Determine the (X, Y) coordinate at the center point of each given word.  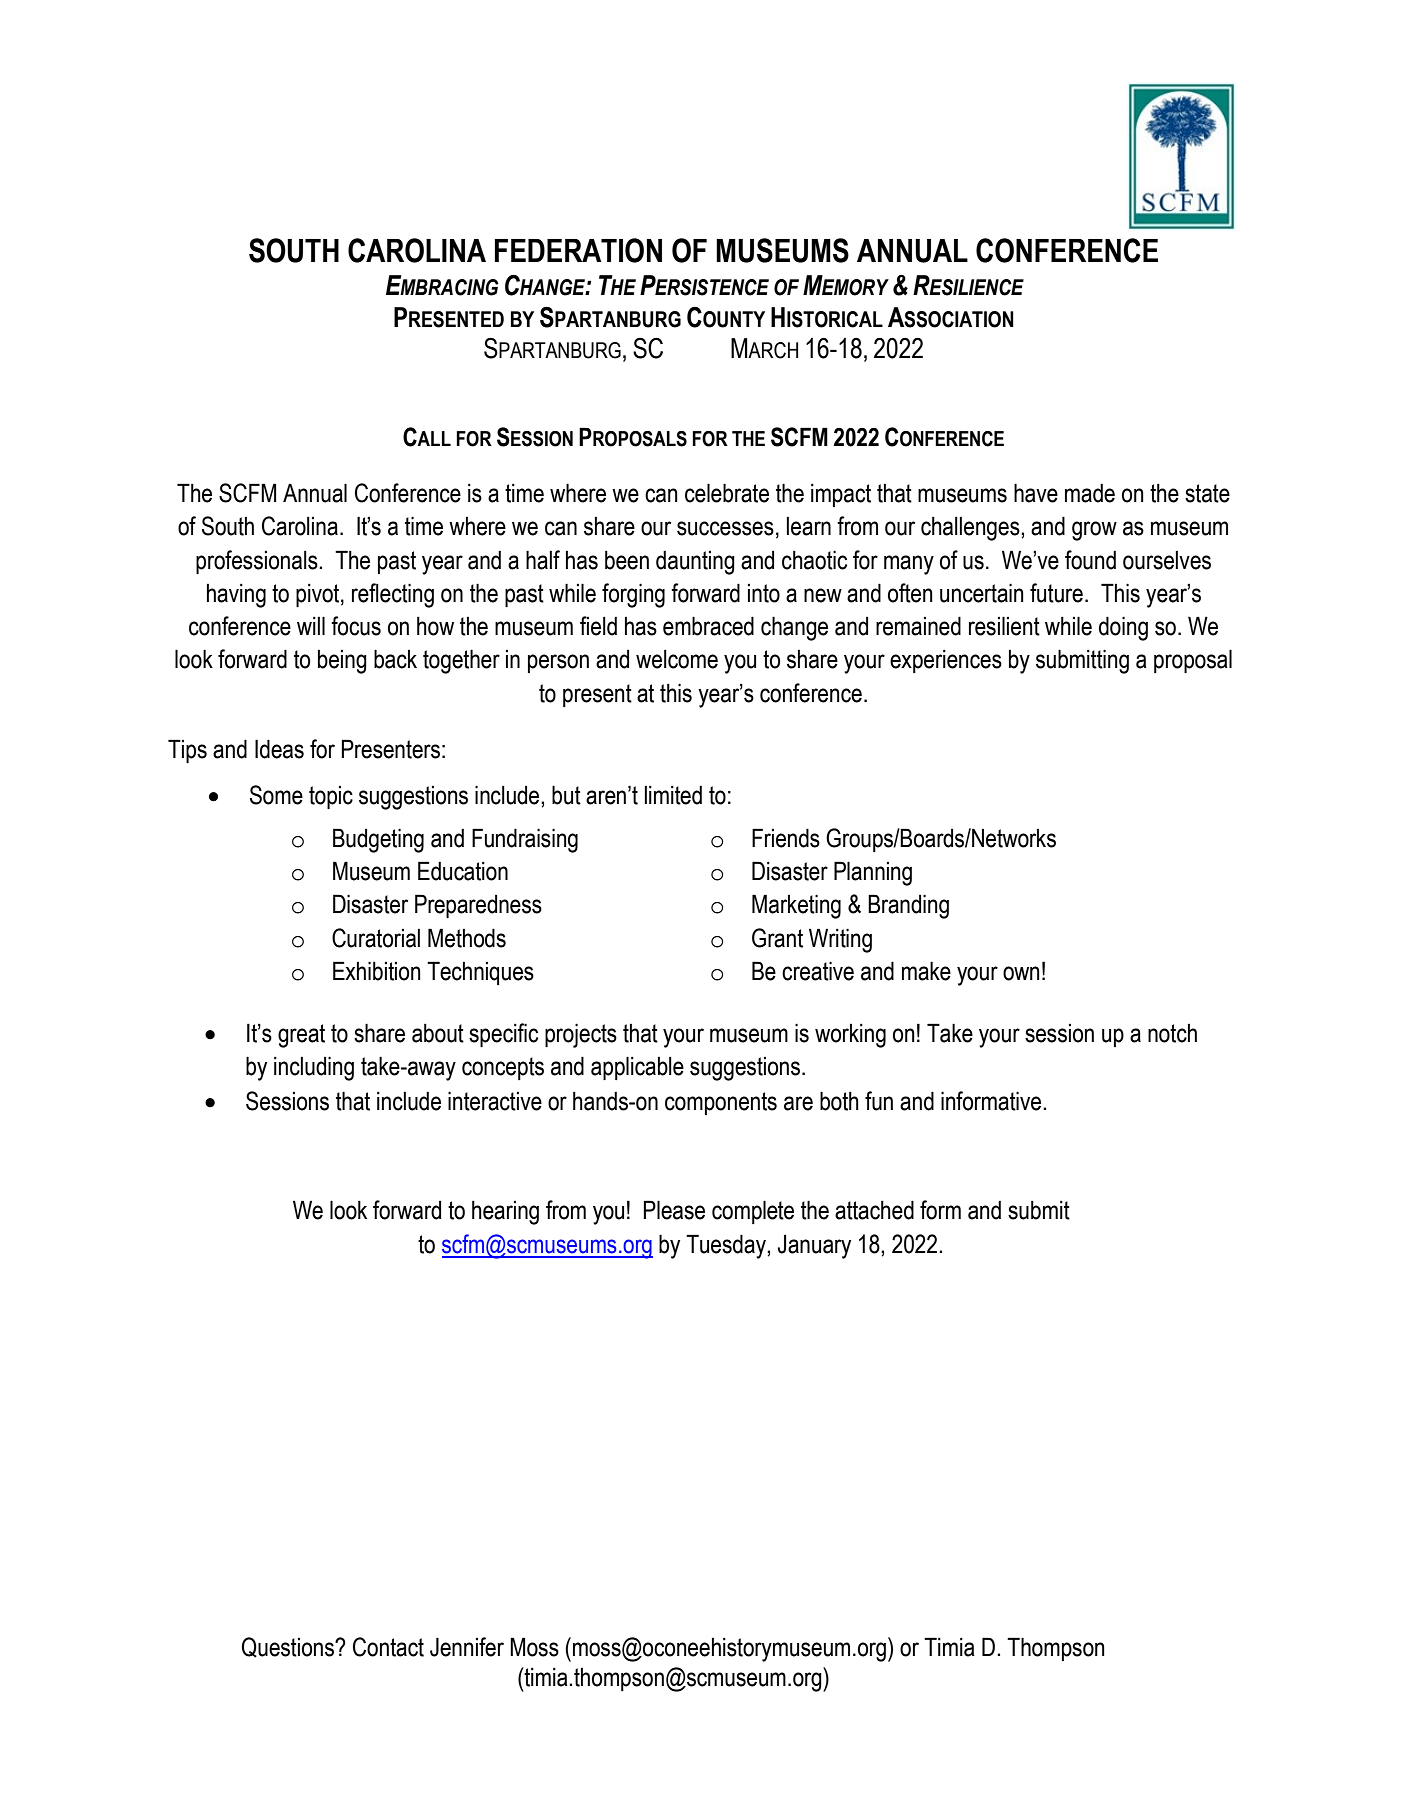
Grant (777, 938)
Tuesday (727, 1246)
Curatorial (376, 938)
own (1021, 973)
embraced (708, 626)
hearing (505, 1213)
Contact (388, 1647)
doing (1123, 628)
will (311, 625)
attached (874, 1210)
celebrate (727, 493)
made (1090, 493)
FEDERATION (578, 250)
